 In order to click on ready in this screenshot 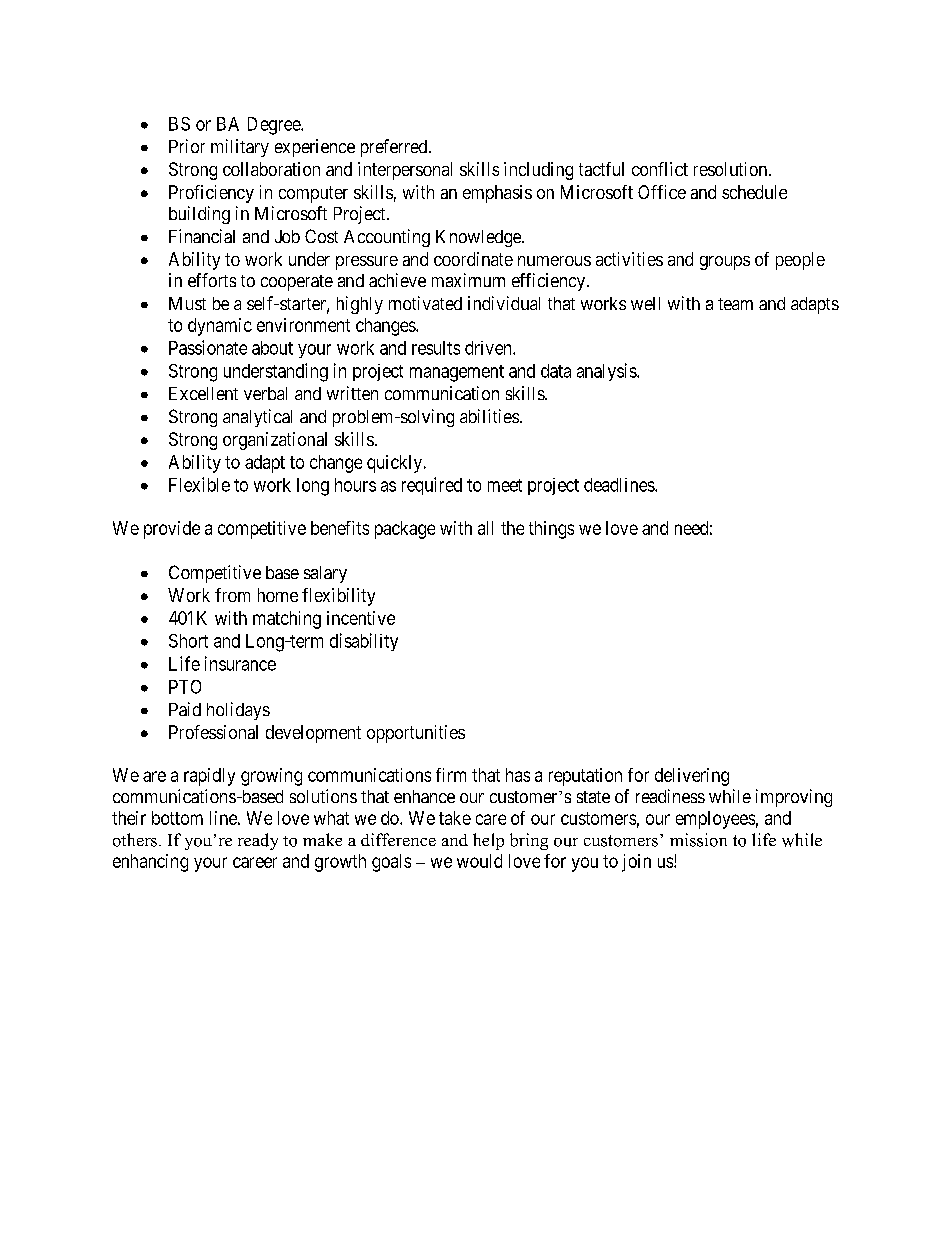, I will do `click(258, 841)`.
